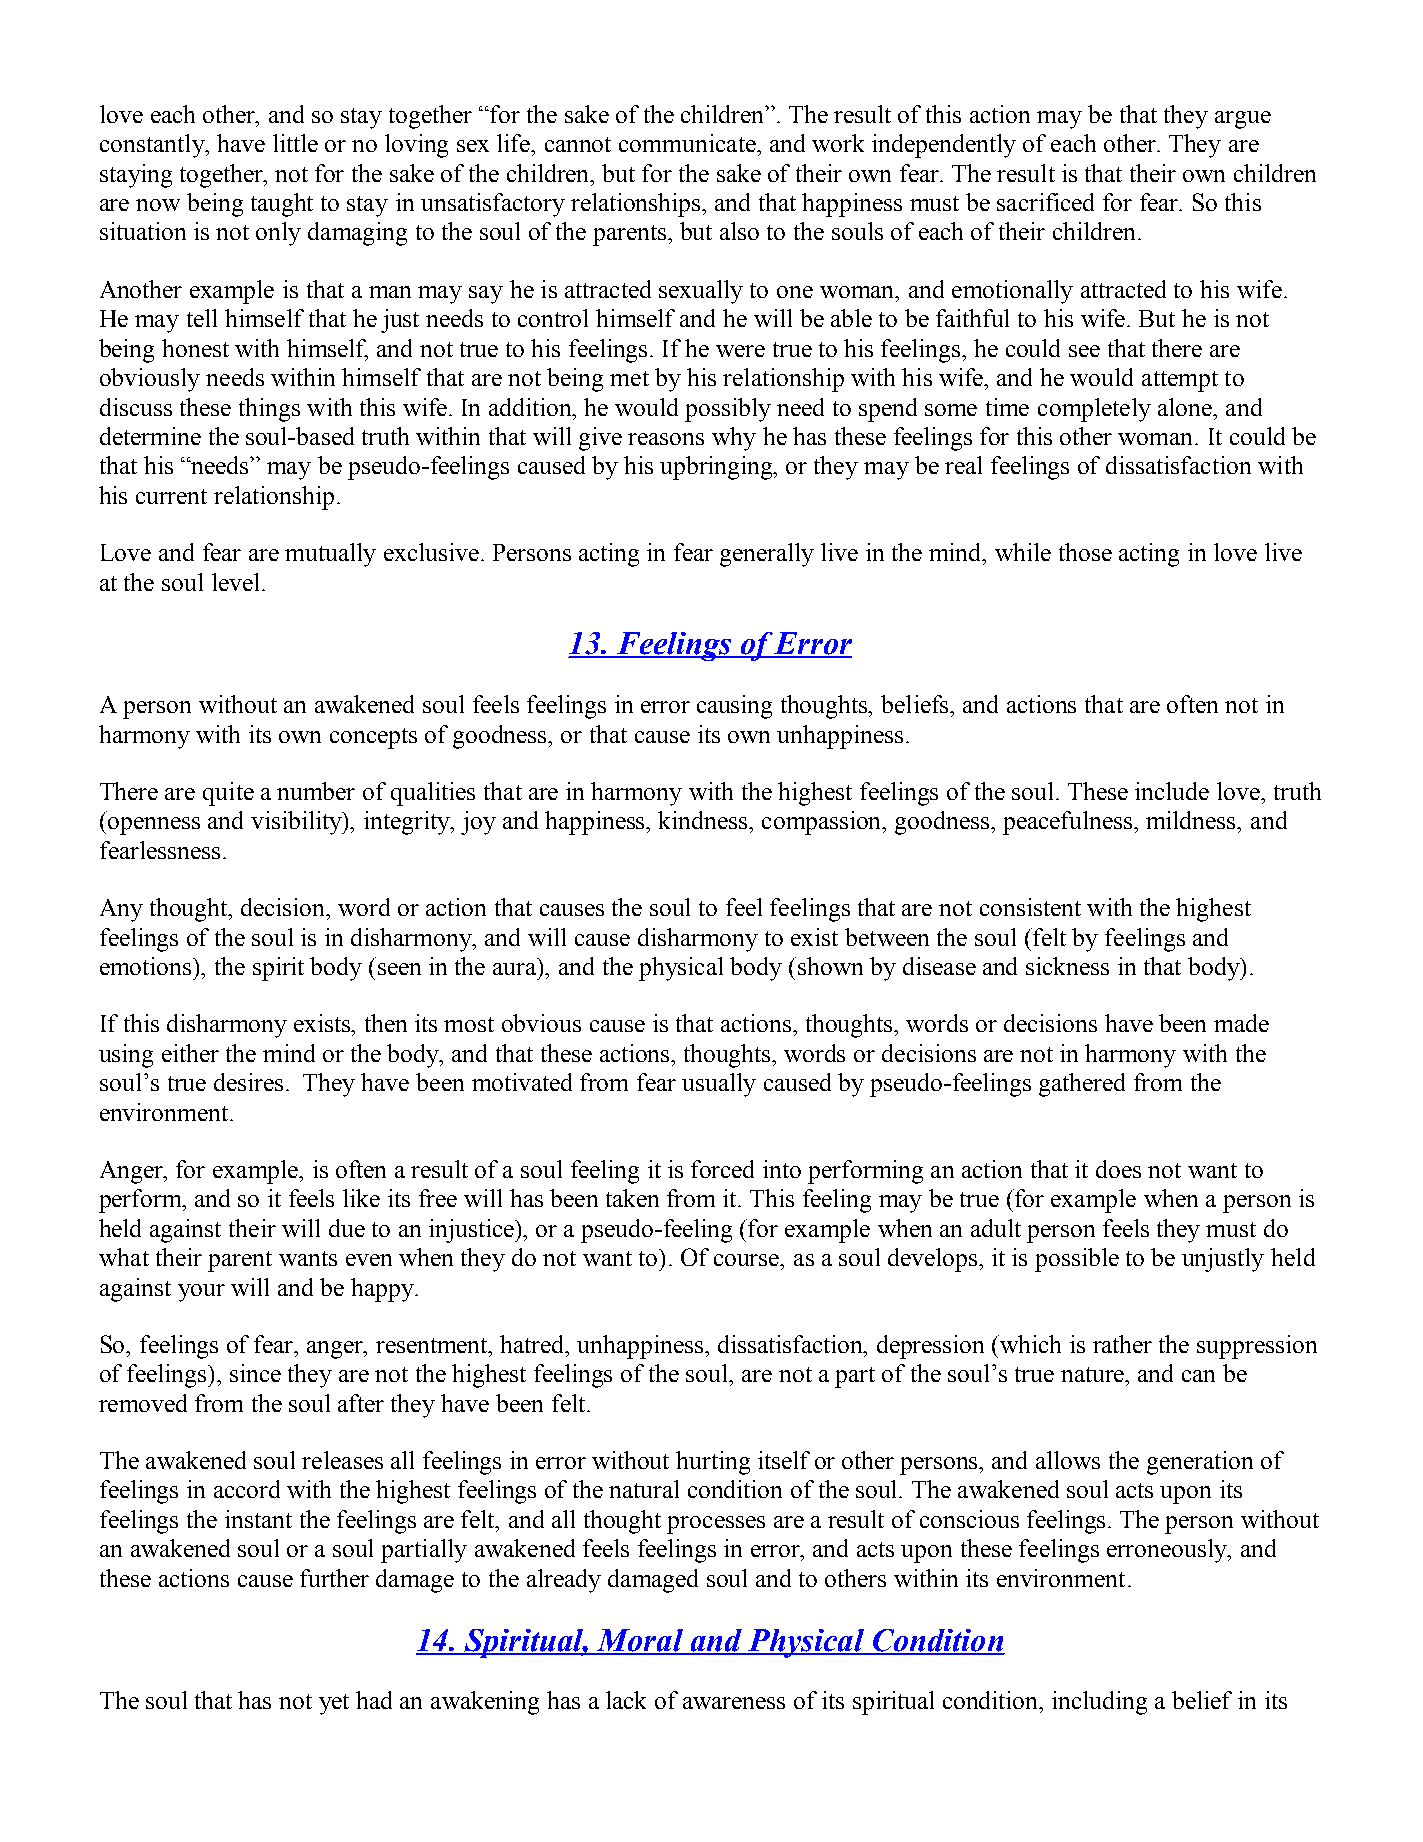 Image resolution: width=1423 pixels, height=1842 pixels. I want to click on communicate, so click(688, 143).
